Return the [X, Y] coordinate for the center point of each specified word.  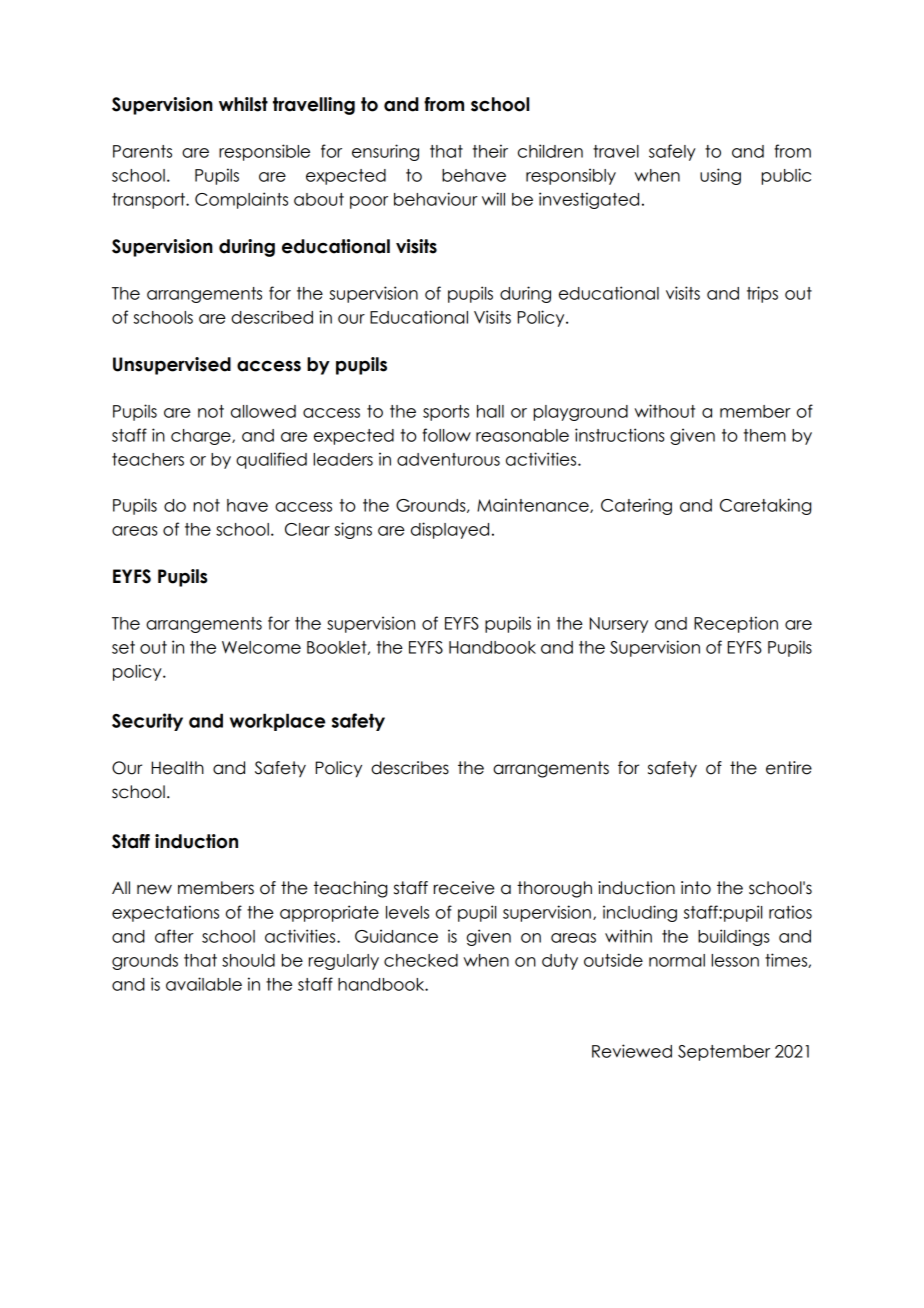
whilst [243, 104]
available [204, 984]
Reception [736, 624]
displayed [450, 530]
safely [672, 152]
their [490, 151]
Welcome [261, 647]
